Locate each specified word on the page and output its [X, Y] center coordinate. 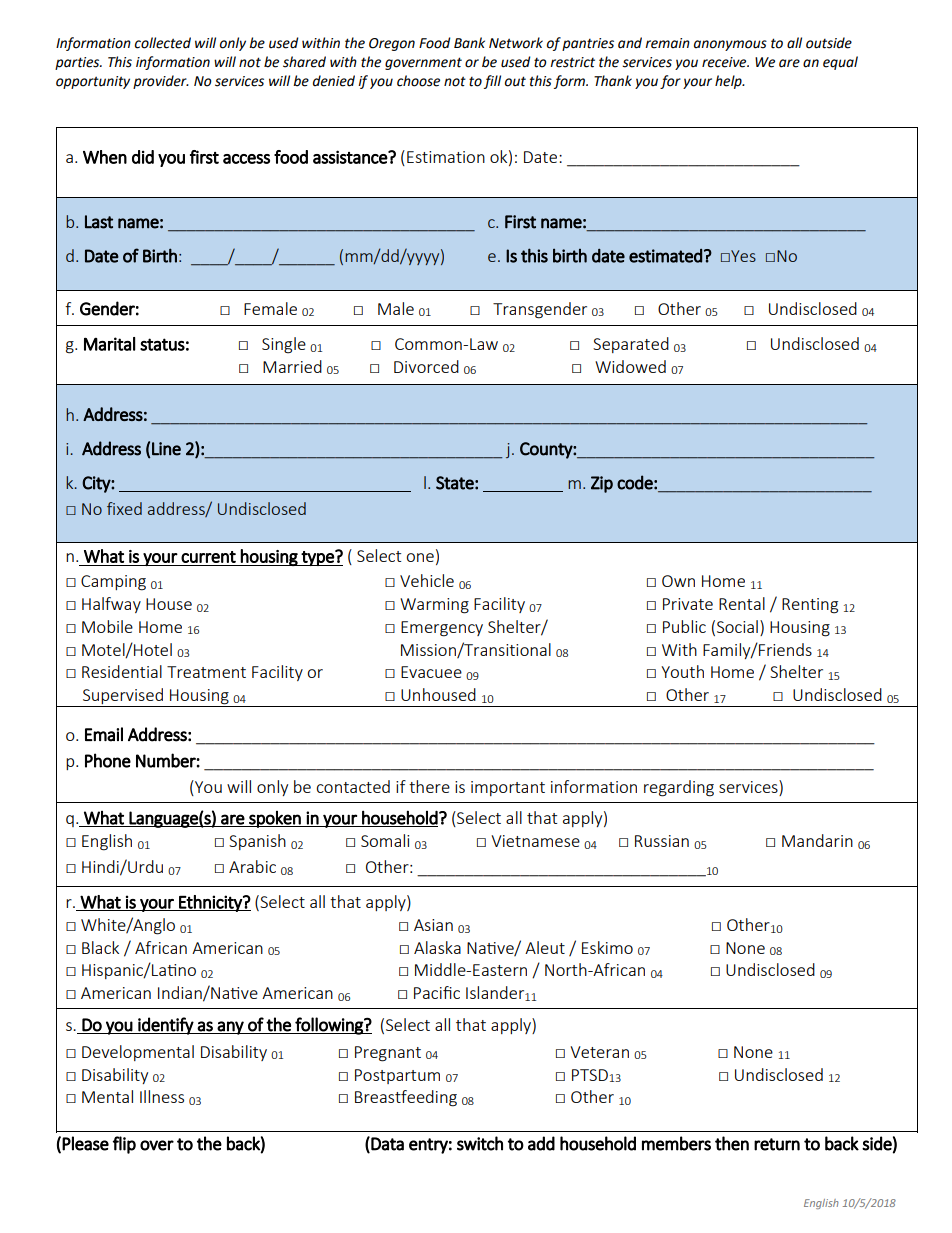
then [732, 1143]
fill [492, 82]
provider [161, 82]
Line [166, 449]
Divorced [426, 366]
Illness [162, 1096]
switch [480, 1143]
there [429, 786]
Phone [108, 760]
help [729, 82]
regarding [679, 788]
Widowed [630, 366]
